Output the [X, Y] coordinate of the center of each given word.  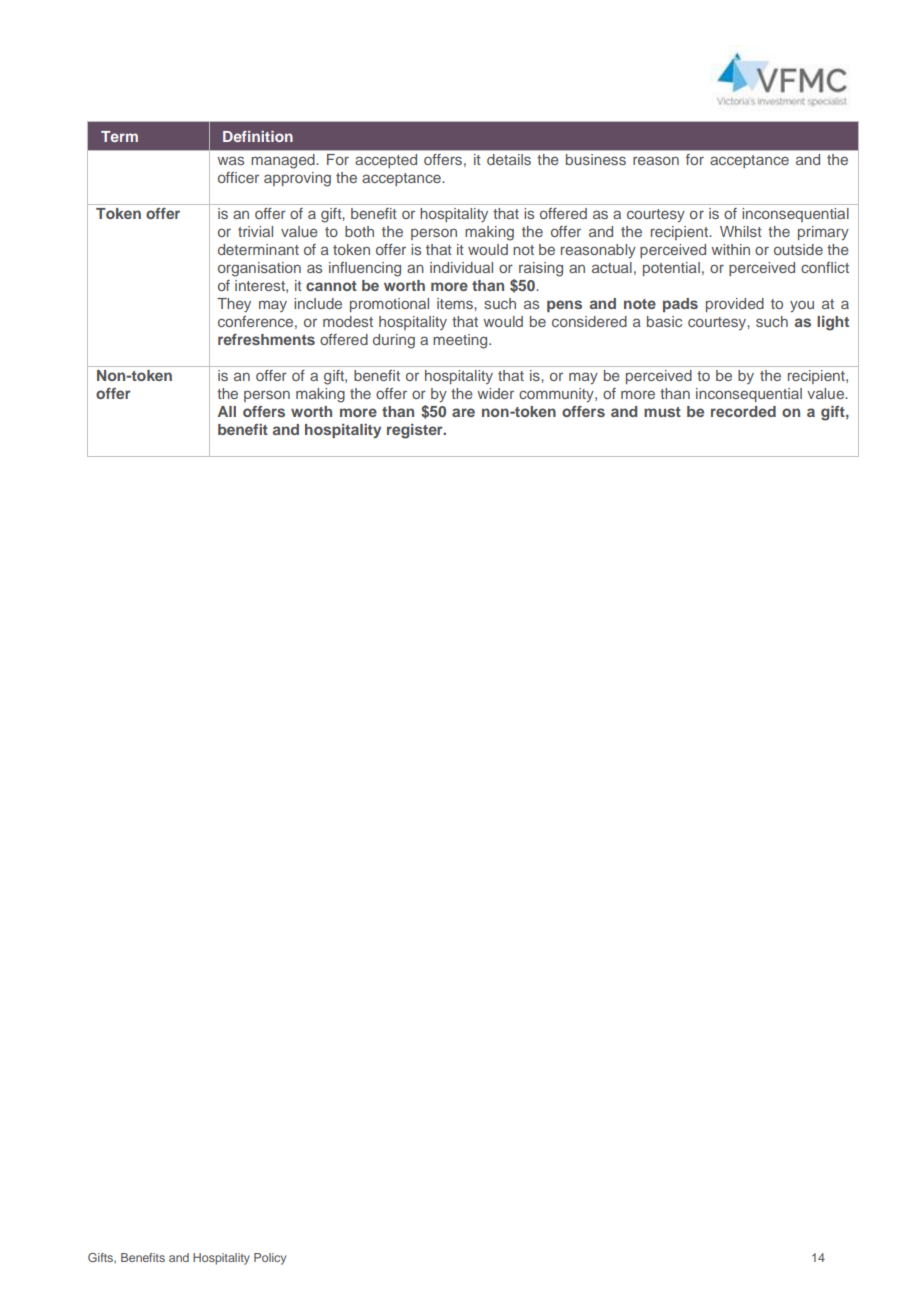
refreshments [266, 339]
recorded [743, 411]
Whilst [741, 231]
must [662, 412]
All [227, 411]
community [557, 395]
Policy [270, 1259]
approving [297, 179]
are [463, 412]
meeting [461, 341]
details [509, 159]
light [833, 323]
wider [495, 393]
